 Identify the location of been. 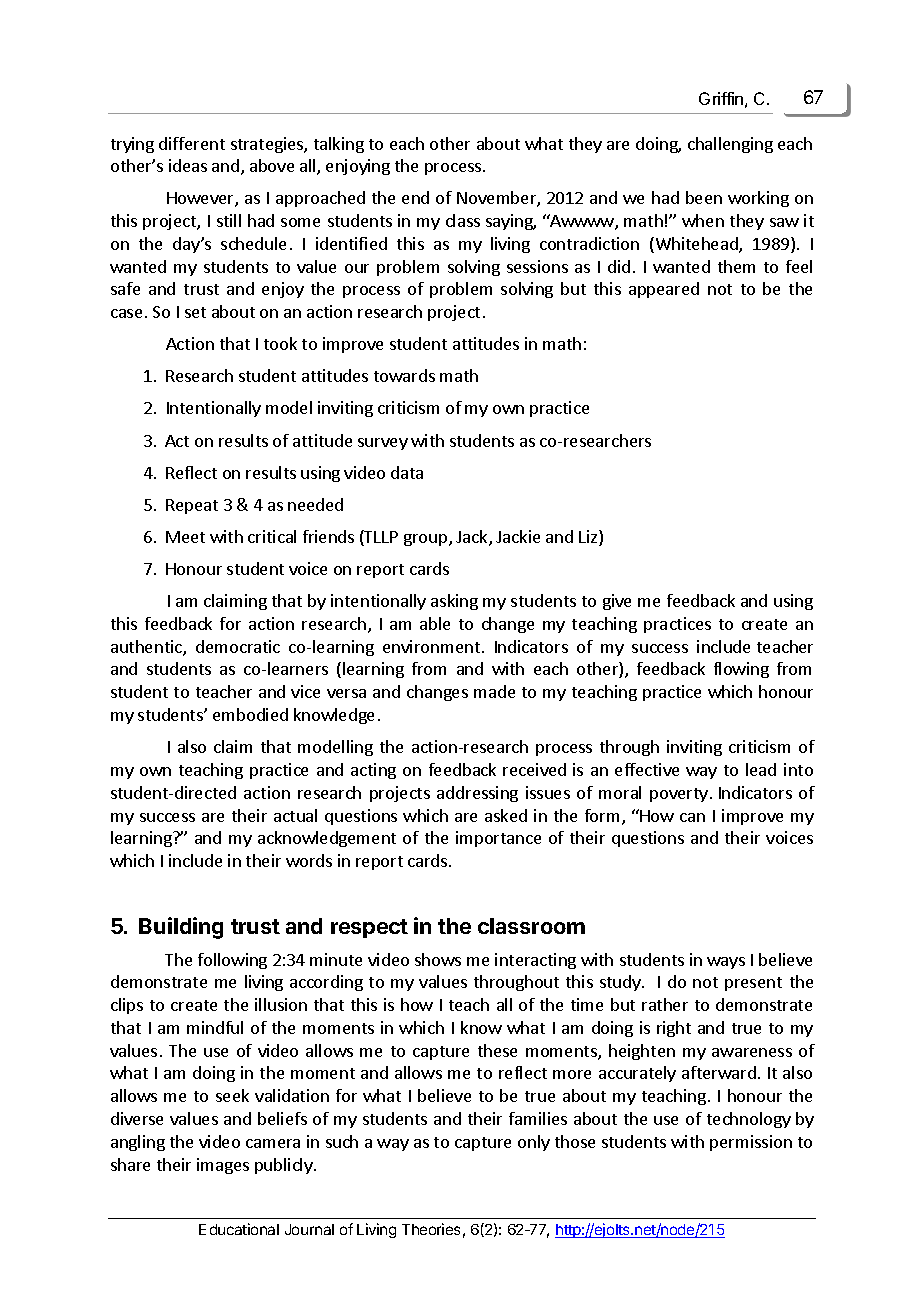
(704, 197).
